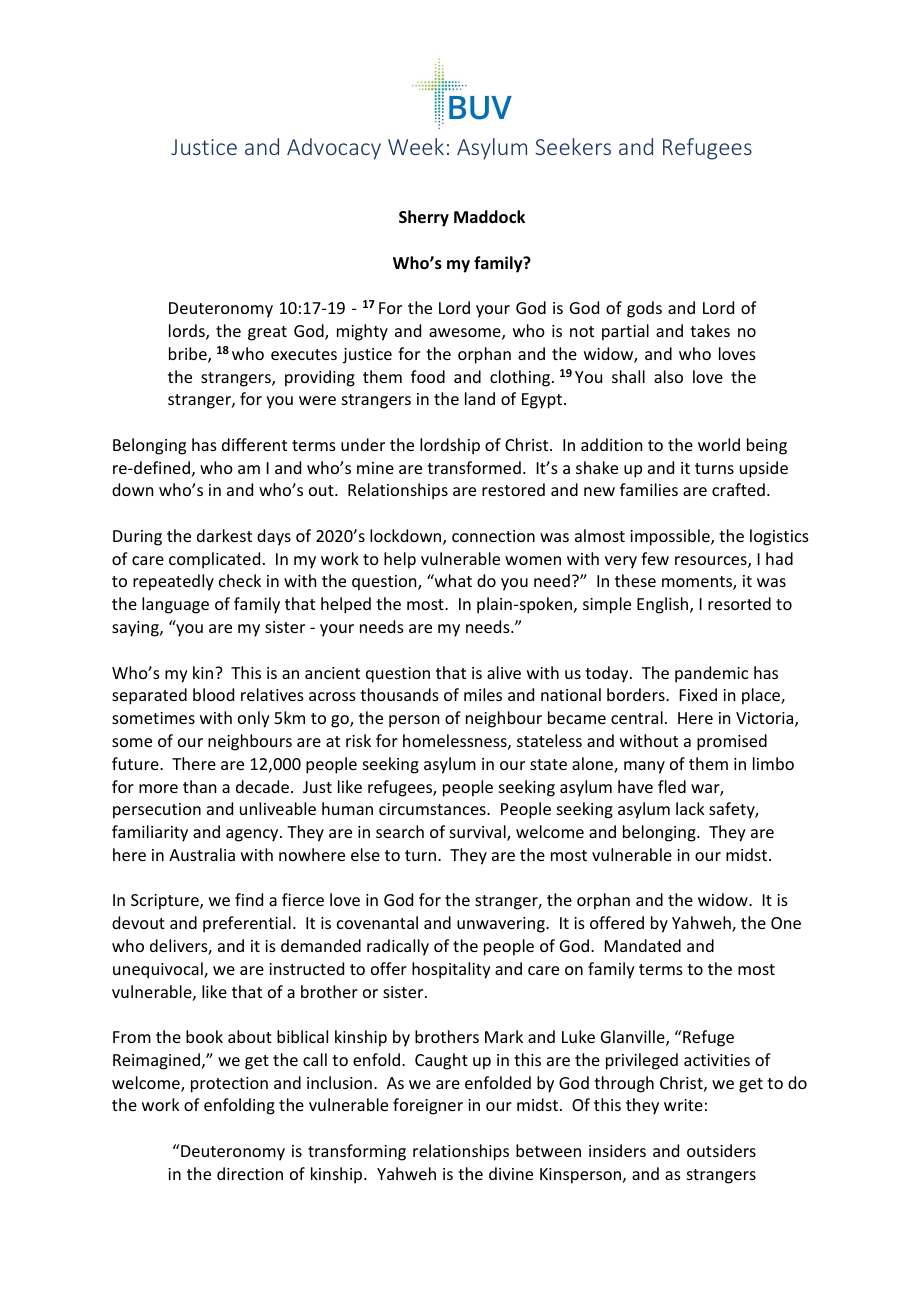 The image size is (924, 1309). What do you see at coordinates (334, 149) in the page?
I see `Advocacy` at bounding box center [334, 149].
